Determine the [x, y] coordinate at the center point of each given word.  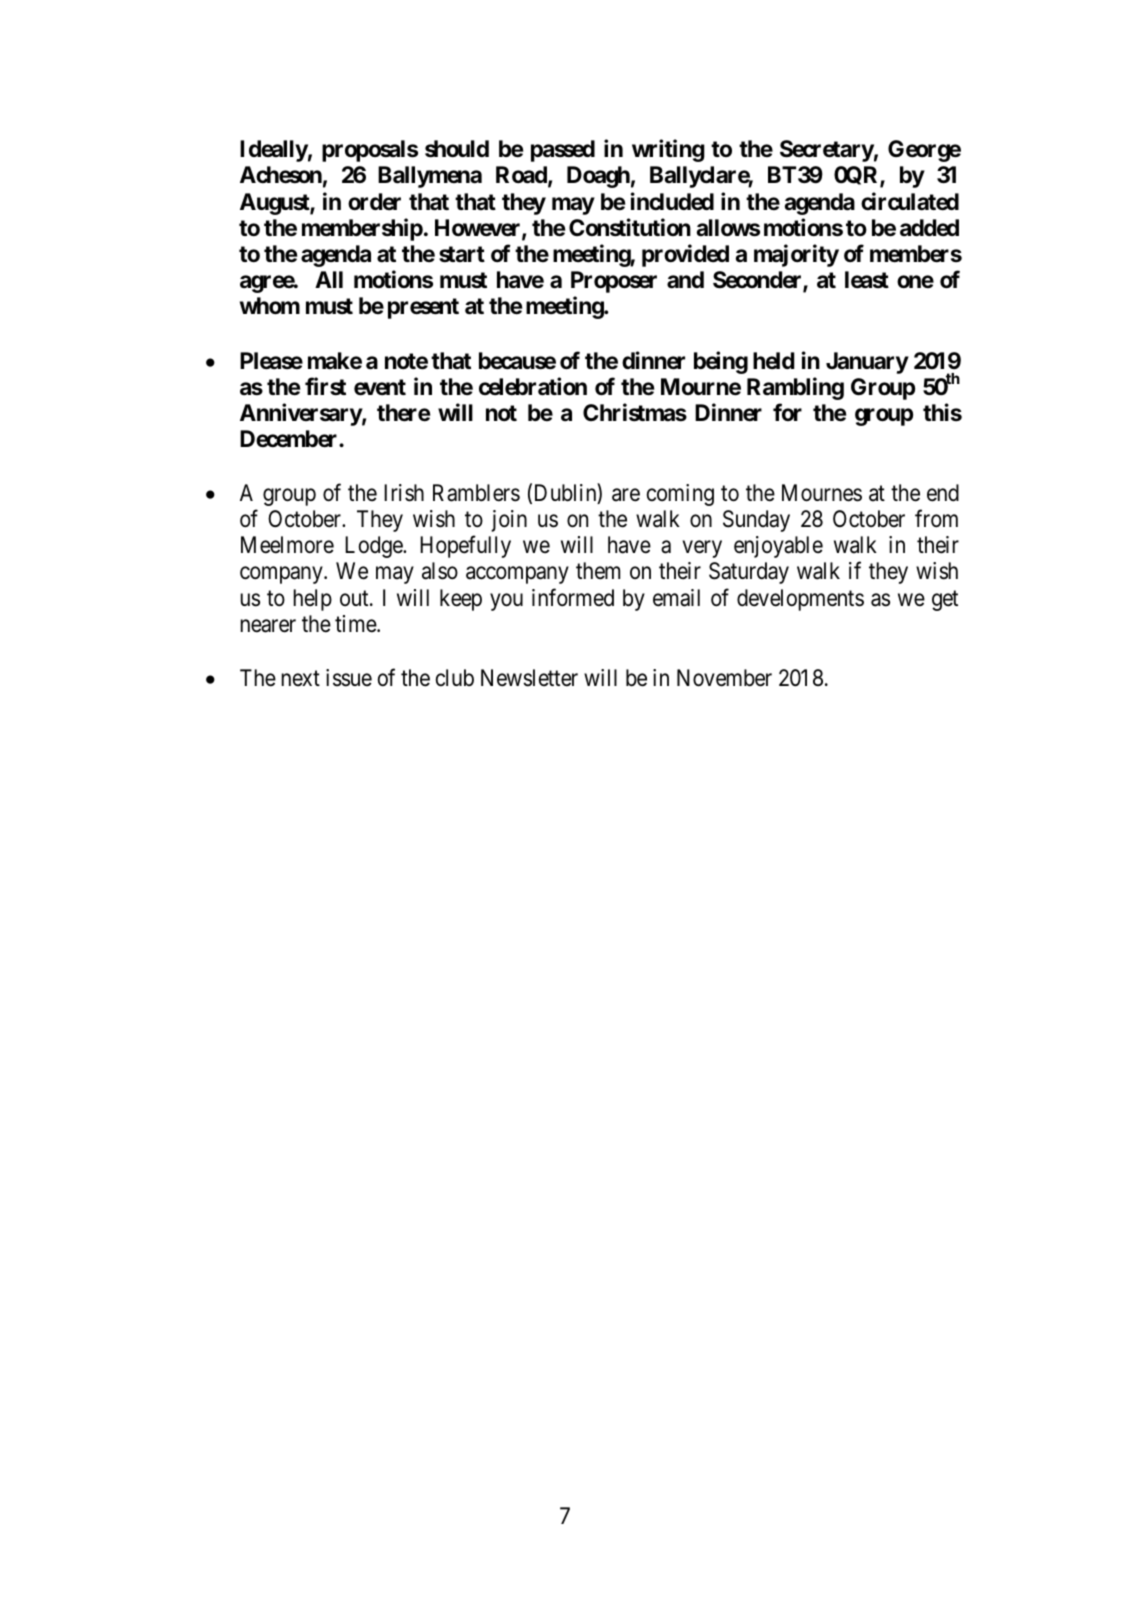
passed [563, 151]
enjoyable [778, 547]
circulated [910, 201]
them [598, 571]
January [867, 363]
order [374, 202]
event [380, 387]
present [423, 308]
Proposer [614, 282]
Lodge [374, 547]
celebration [533, 386]
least [867, 280]
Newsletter [529, 678]
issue [349, 678]
